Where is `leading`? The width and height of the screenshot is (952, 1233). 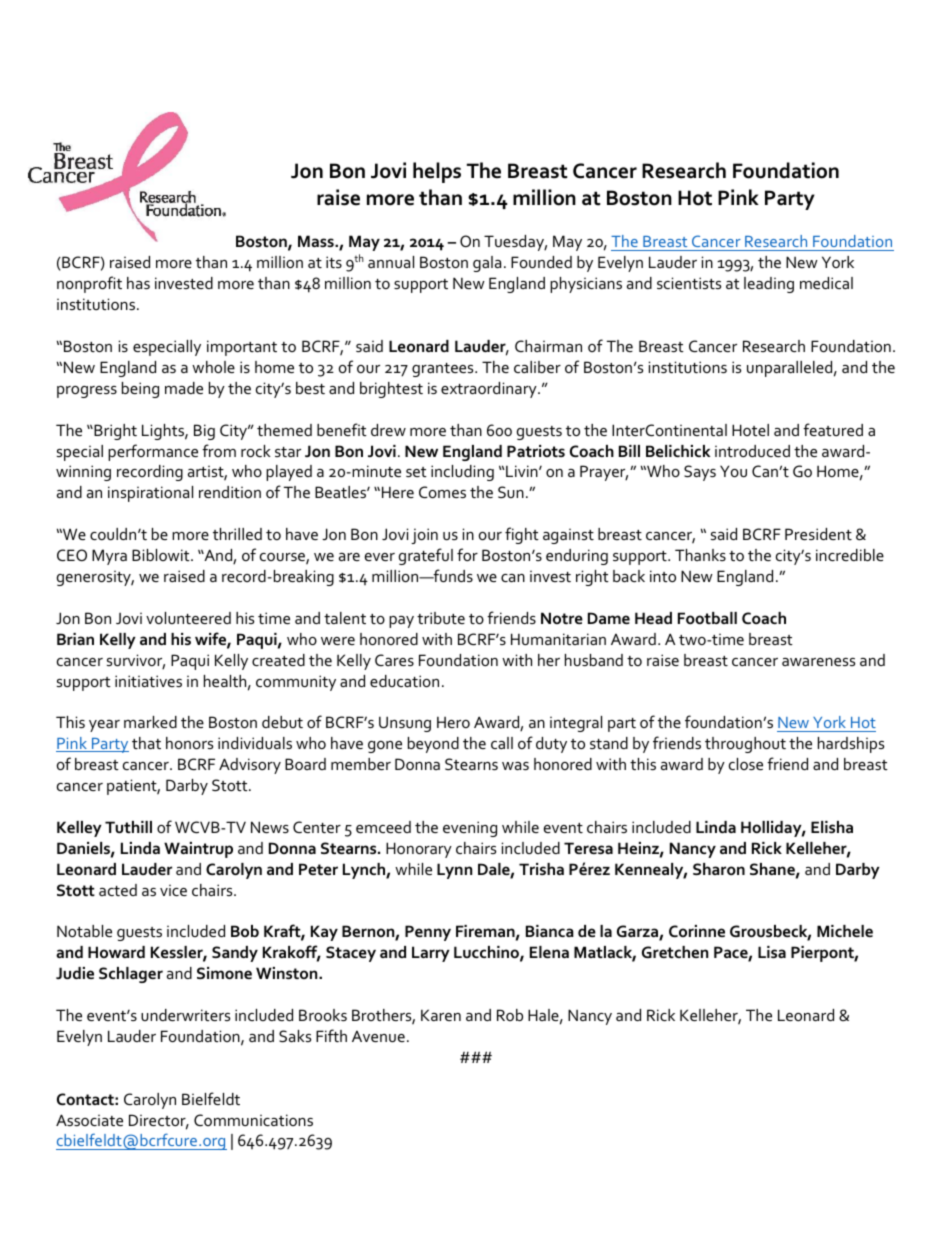 leading is located at coordinates (769, 285).
